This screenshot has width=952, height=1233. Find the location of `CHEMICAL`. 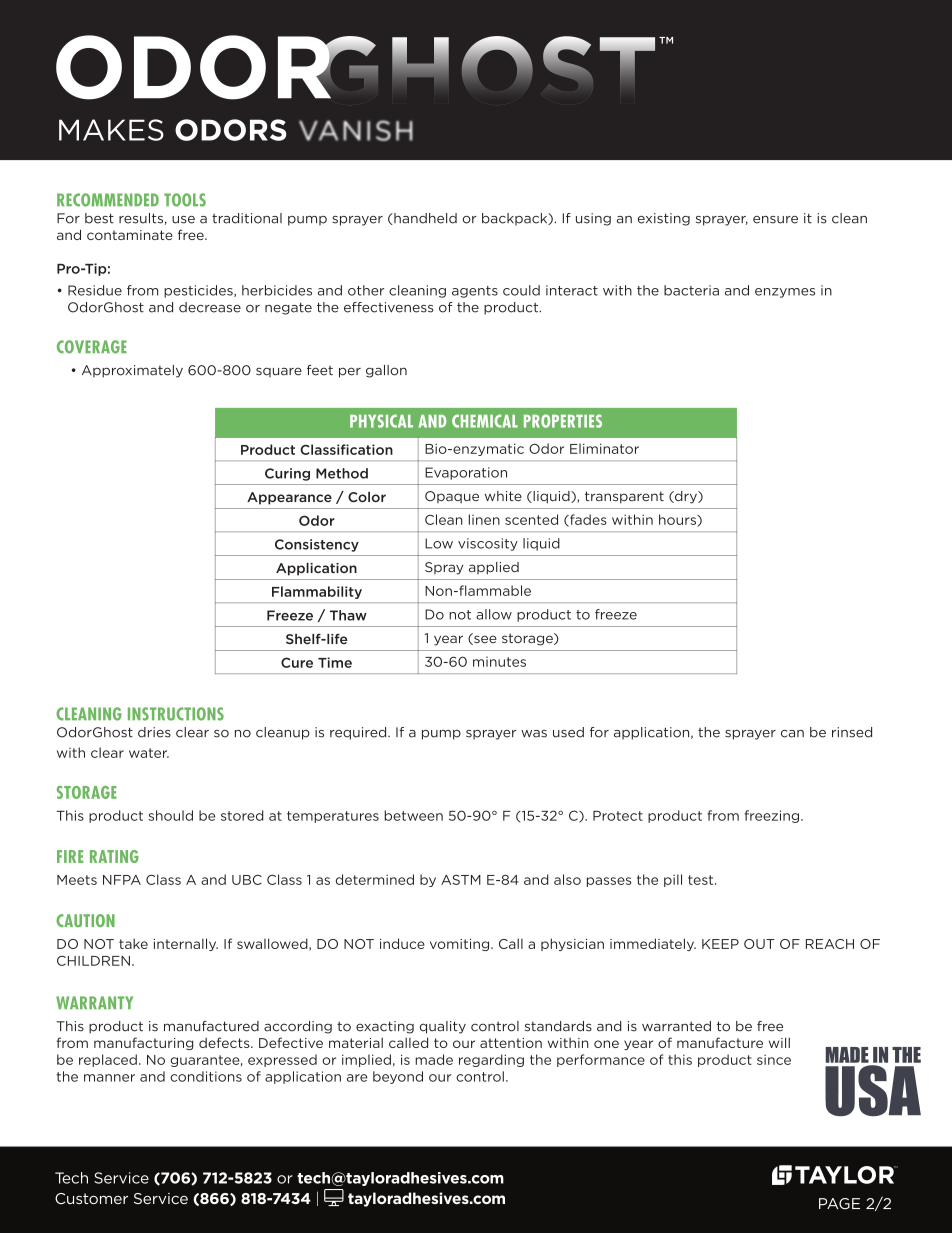

CHEMICAL is located at coordinates (485, 421).
